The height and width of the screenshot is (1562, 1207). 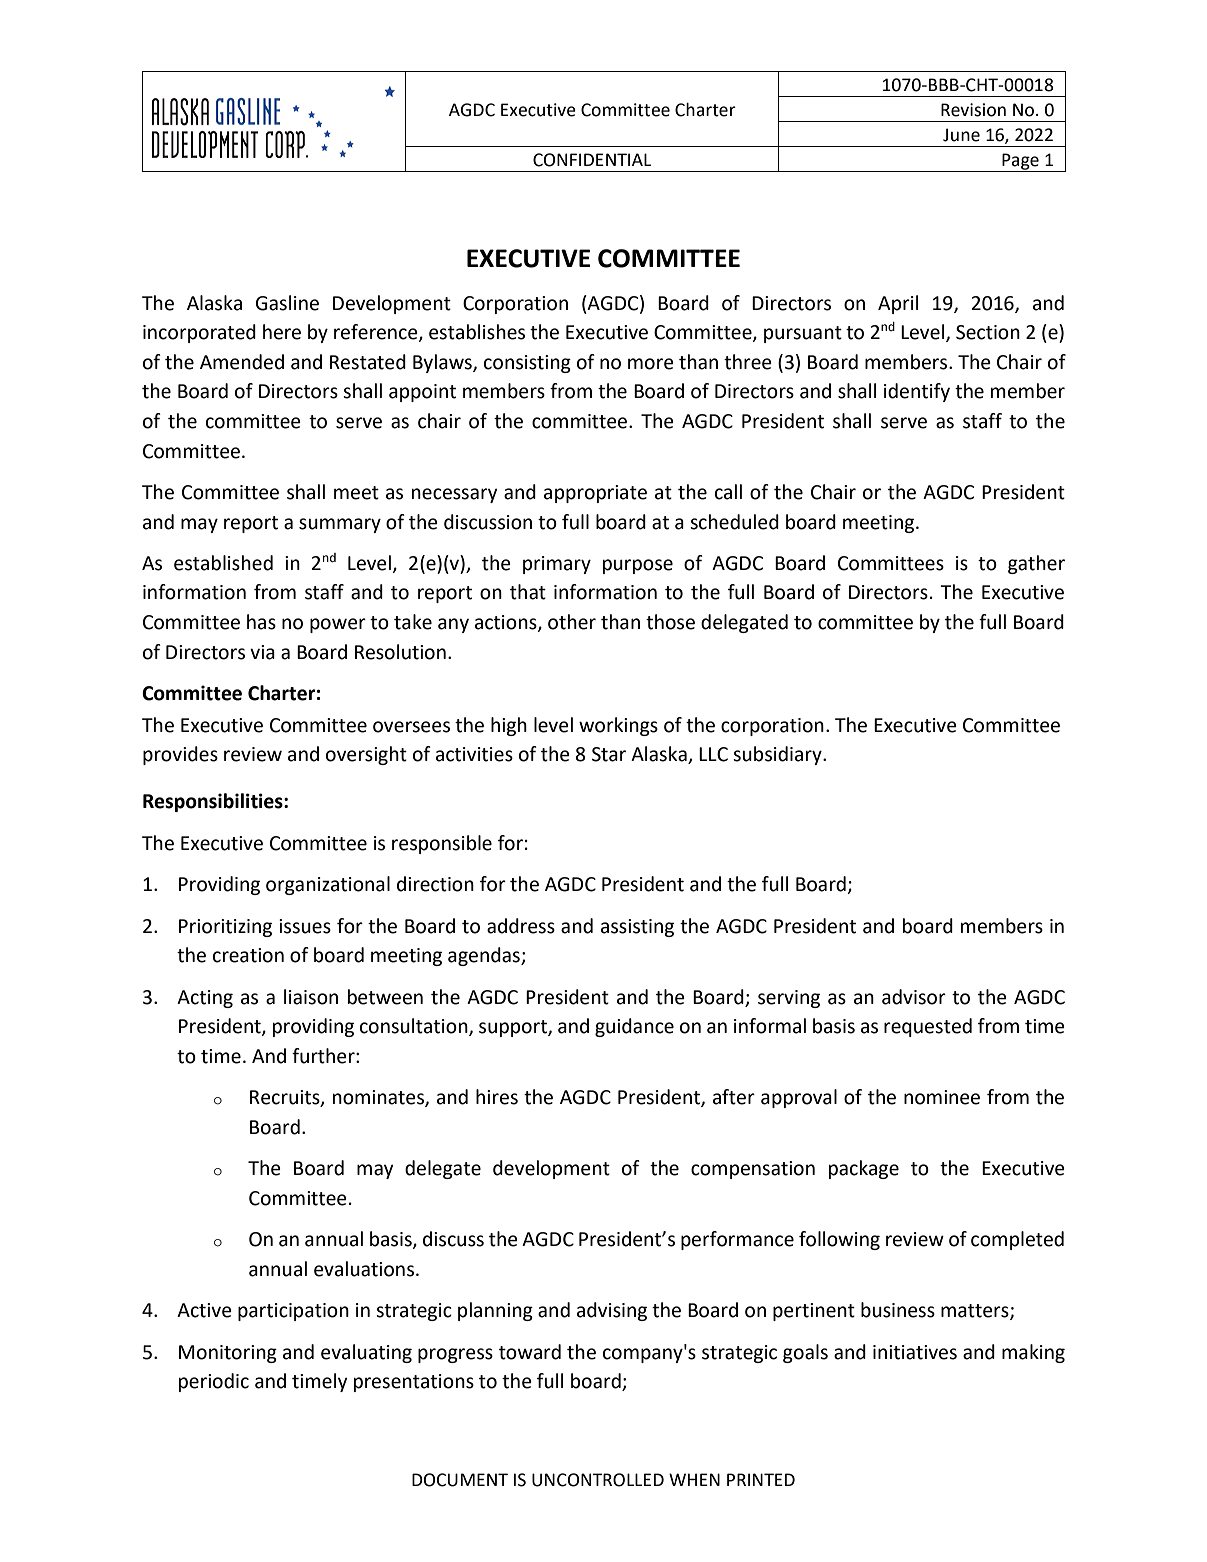 What do you see at coordinates (592, 160) in the screenshot?
I see `CONFIDENTIAL` at bounding box center [592, 160].
